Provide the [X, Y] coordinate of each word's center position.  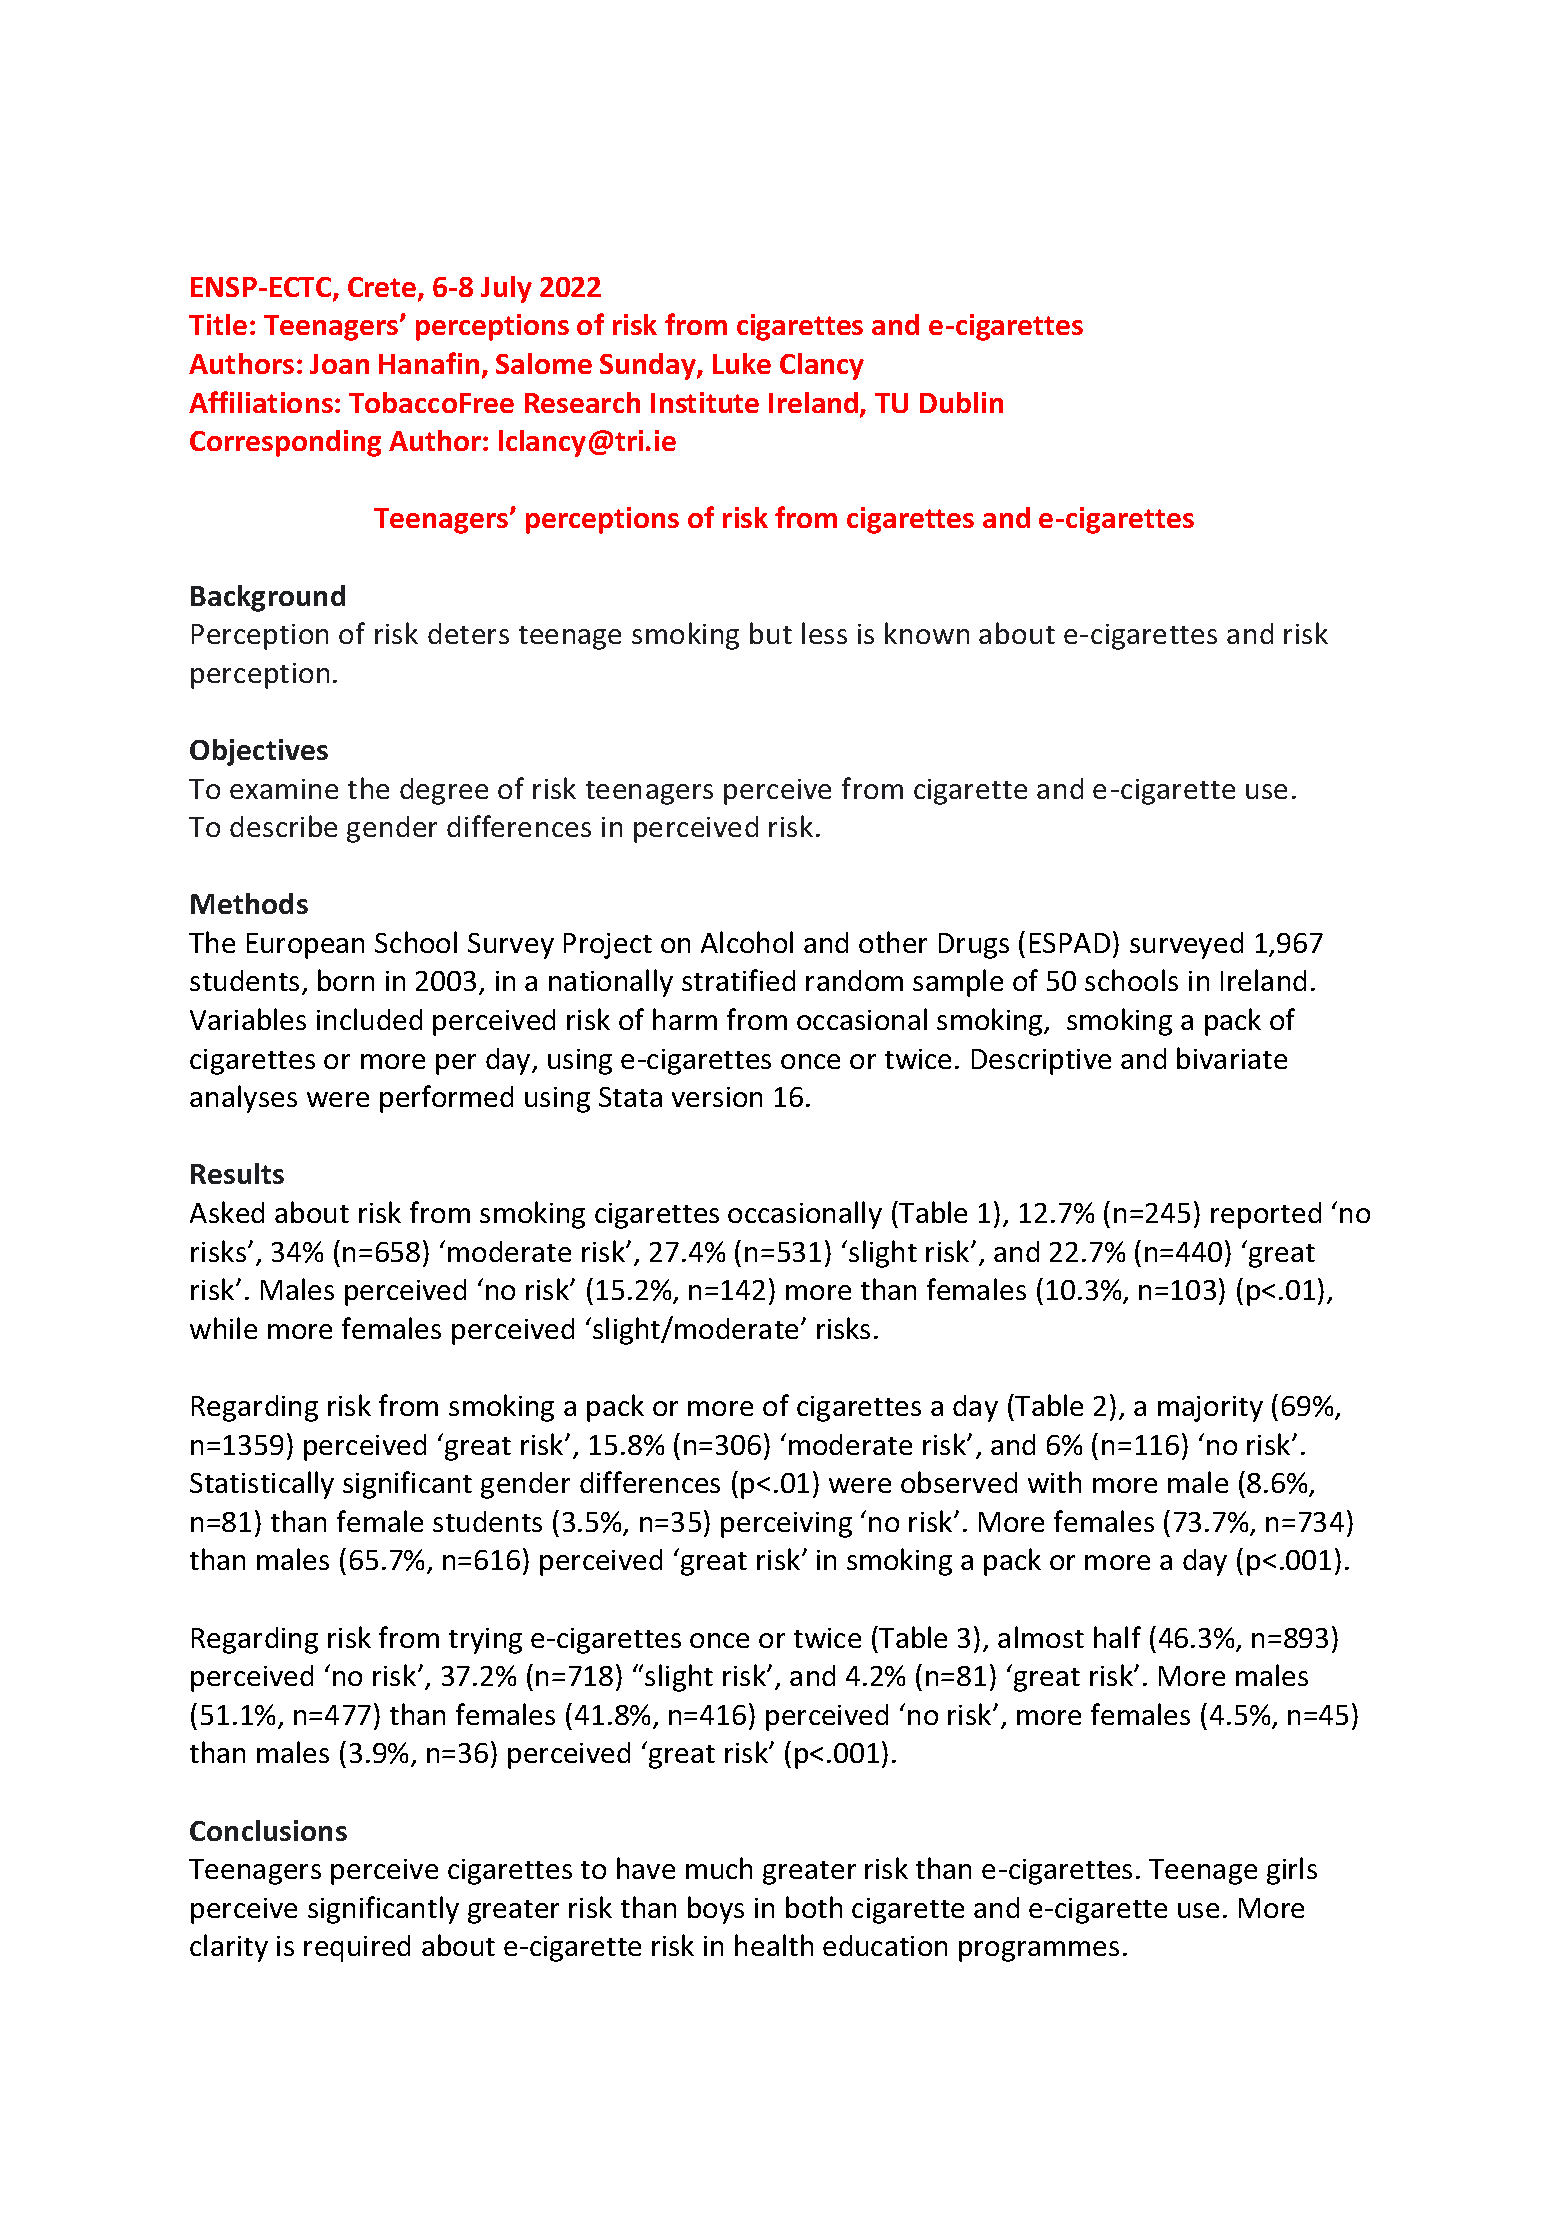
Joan [339, 364]
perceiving [786, 1525]
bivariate [1232, 1058]
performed [446, 1099]
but [771, 633]
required [357, 1948]
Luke [742, 363]
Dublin [961, 402]
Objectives [259, 752]
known [927, 633]
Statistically [262, 1485]
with [1054, 1482]
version [717, 1097]
